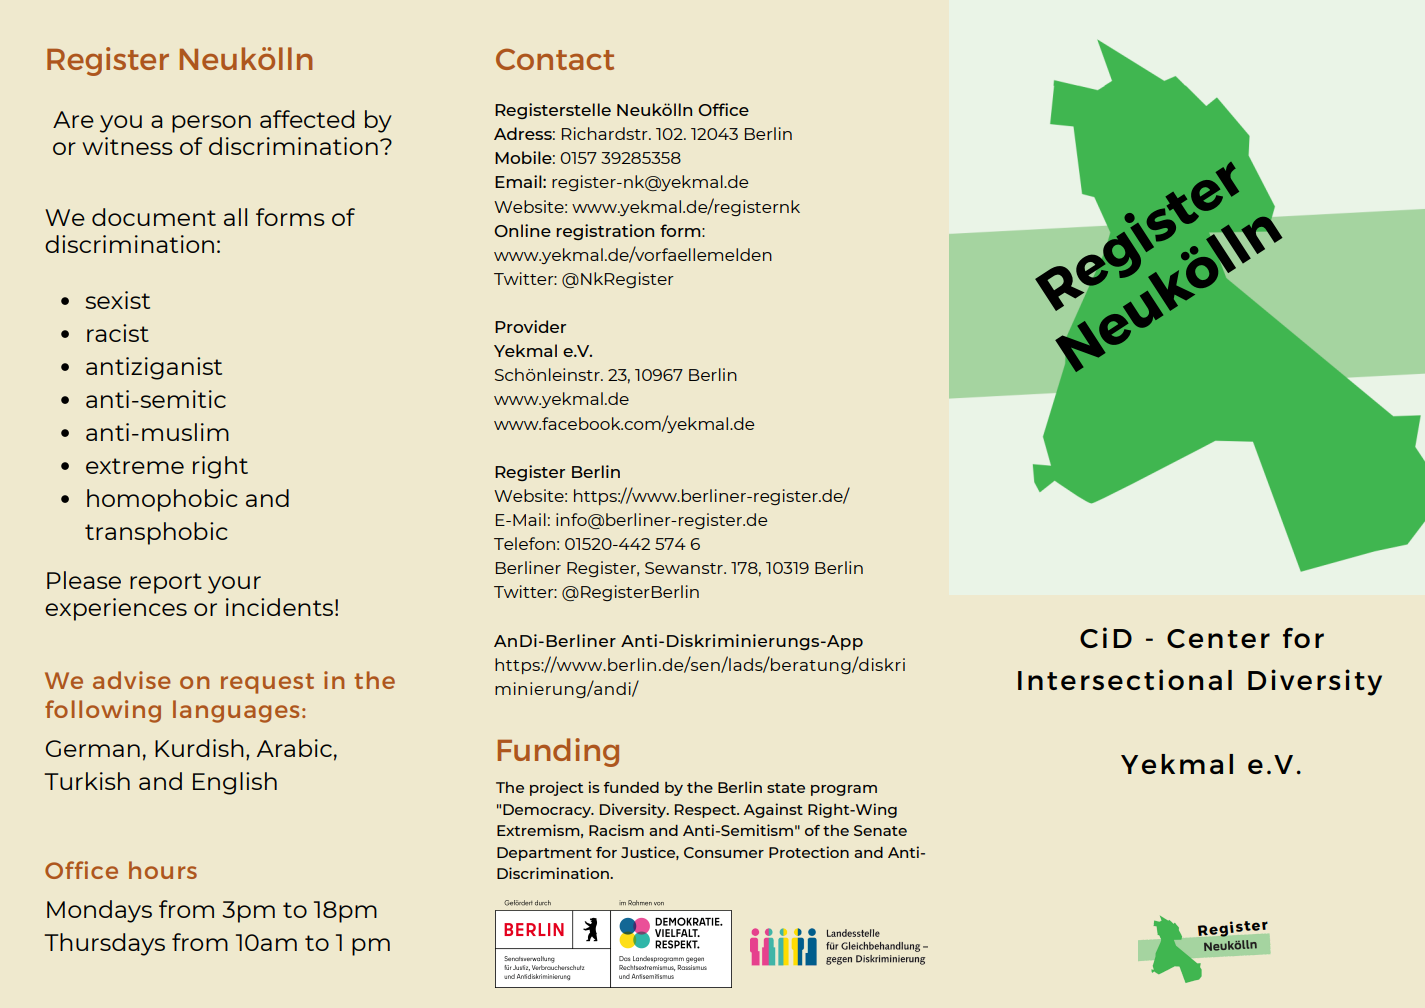 This image has height=1008, width=1425. What do you see at coordinates (524, 543) in the image?
I see `Telefon` at bounding box center [524, 543].
